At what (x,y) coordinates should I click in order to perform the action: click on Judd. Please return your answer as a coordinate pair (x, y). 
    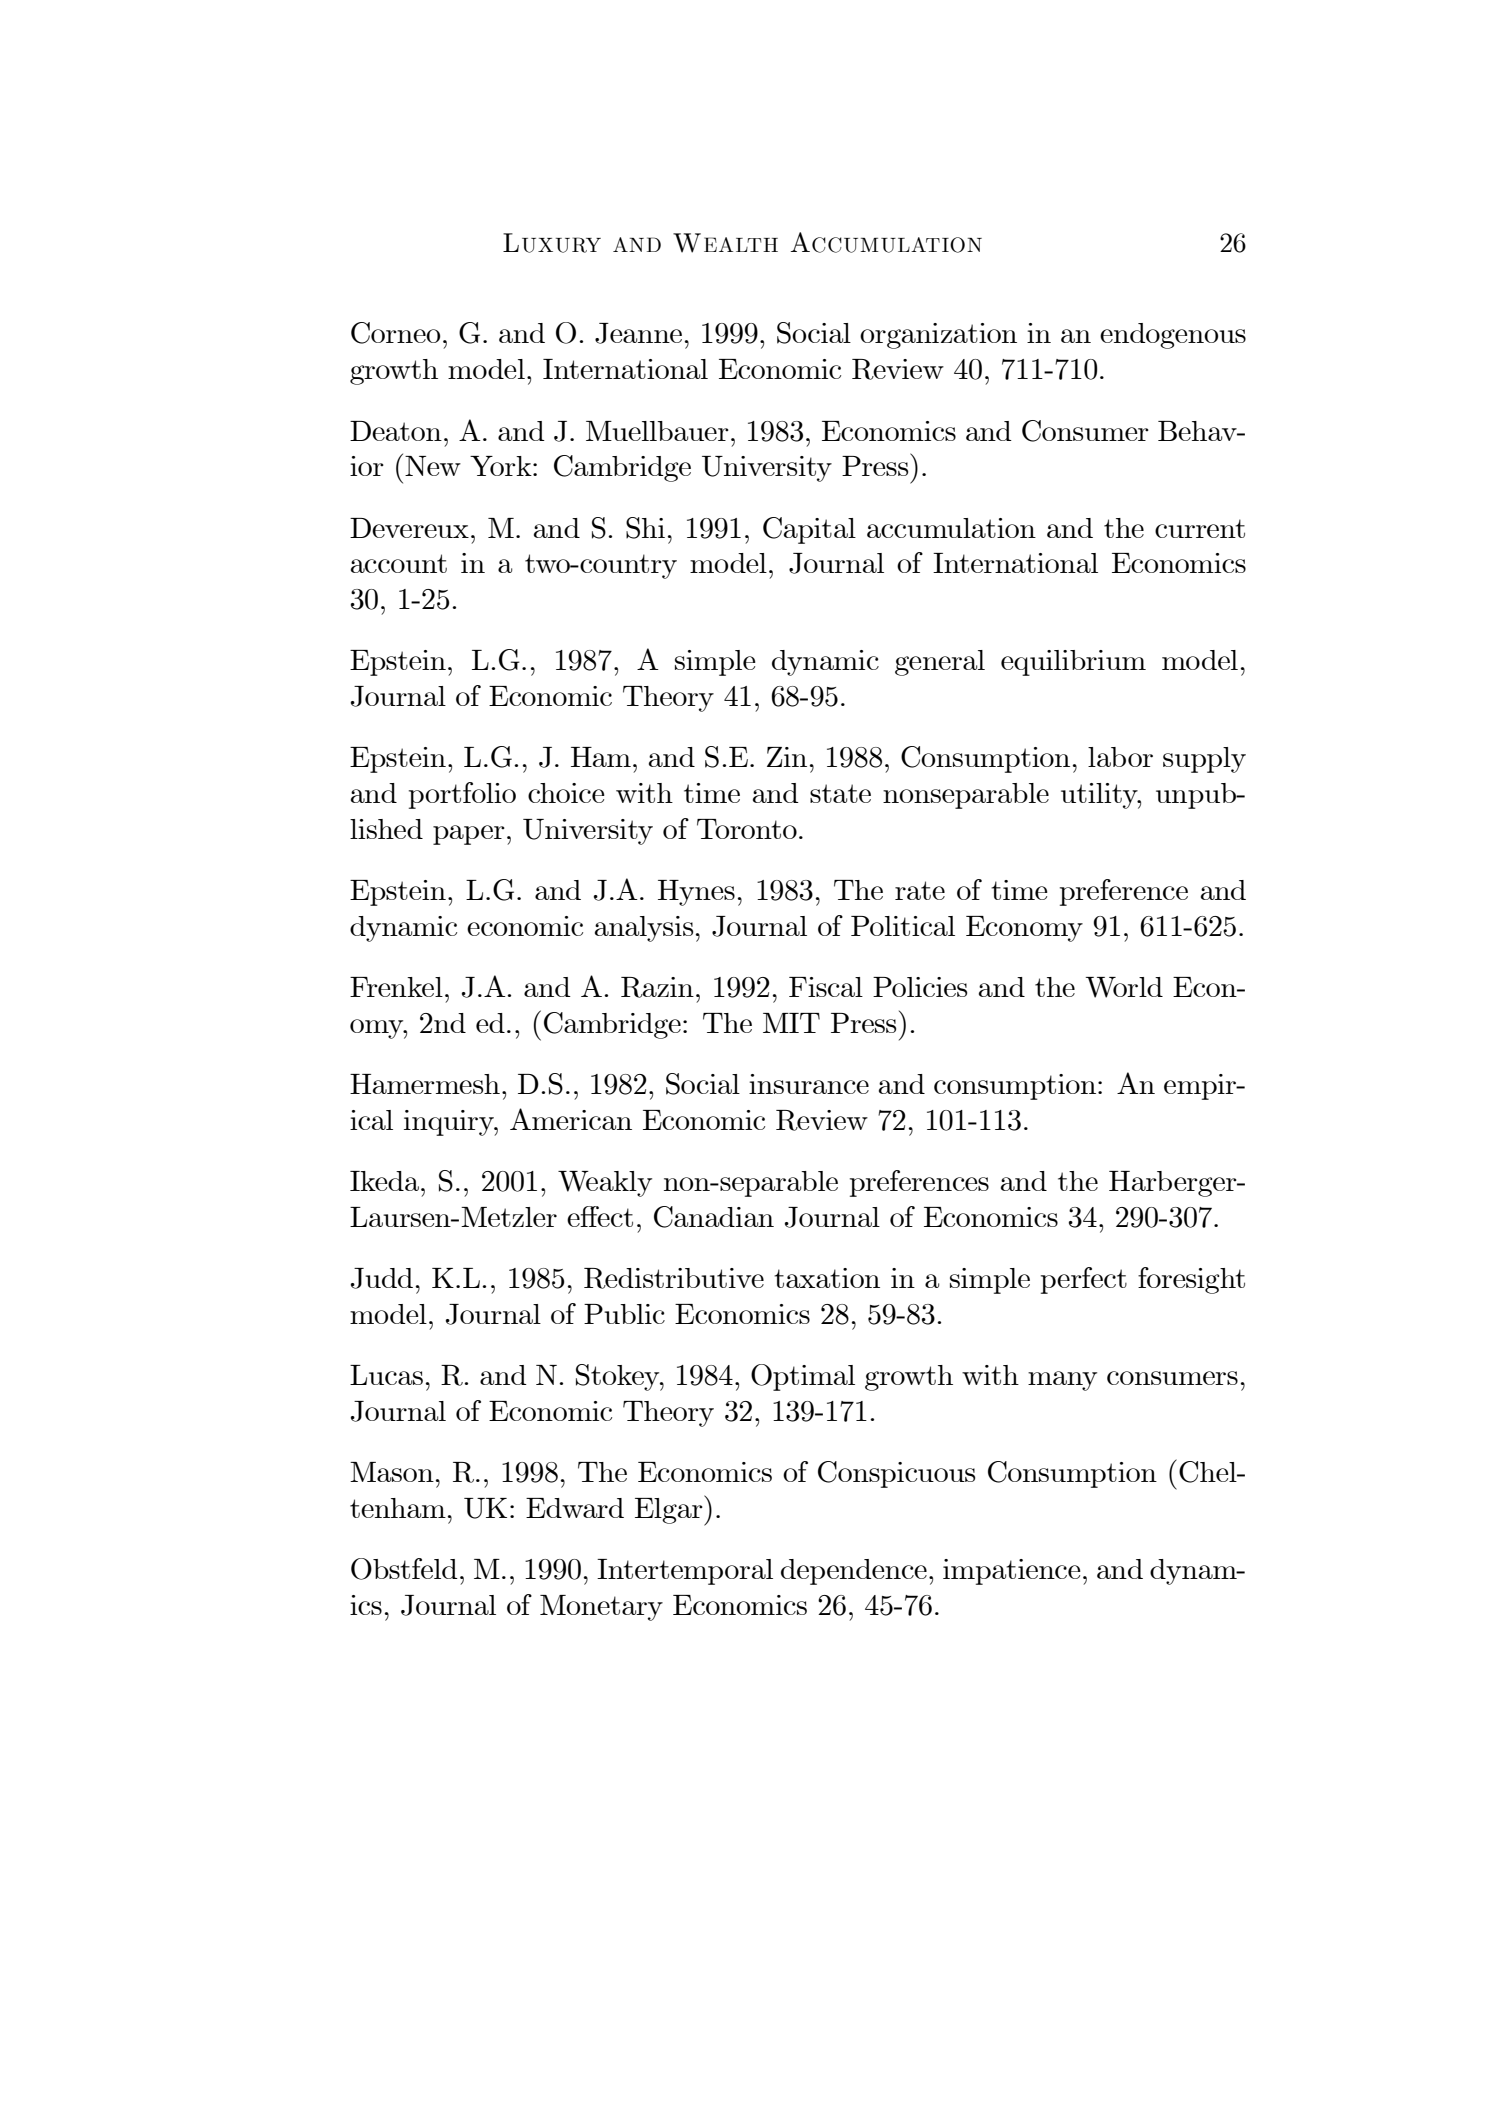
    Looking at the image, I should click on (382, 1278).
